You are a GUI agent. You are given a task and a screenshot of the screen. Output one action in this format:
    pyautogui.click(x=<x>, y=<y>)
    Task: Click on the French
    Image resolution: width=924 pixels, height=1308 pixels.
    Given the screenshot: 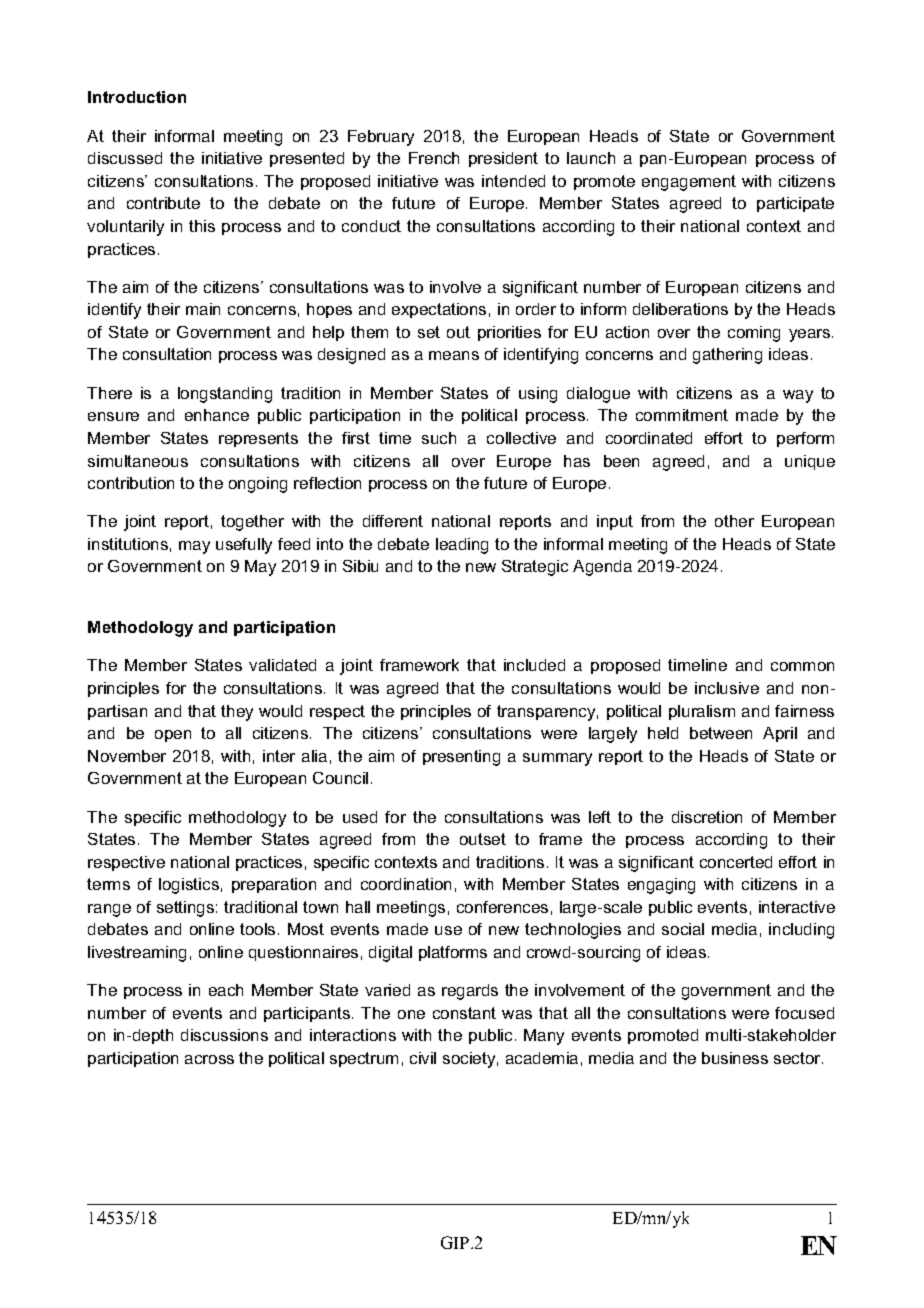 What is the action you would take?
    pyautogui.click(x=434, y=158)
